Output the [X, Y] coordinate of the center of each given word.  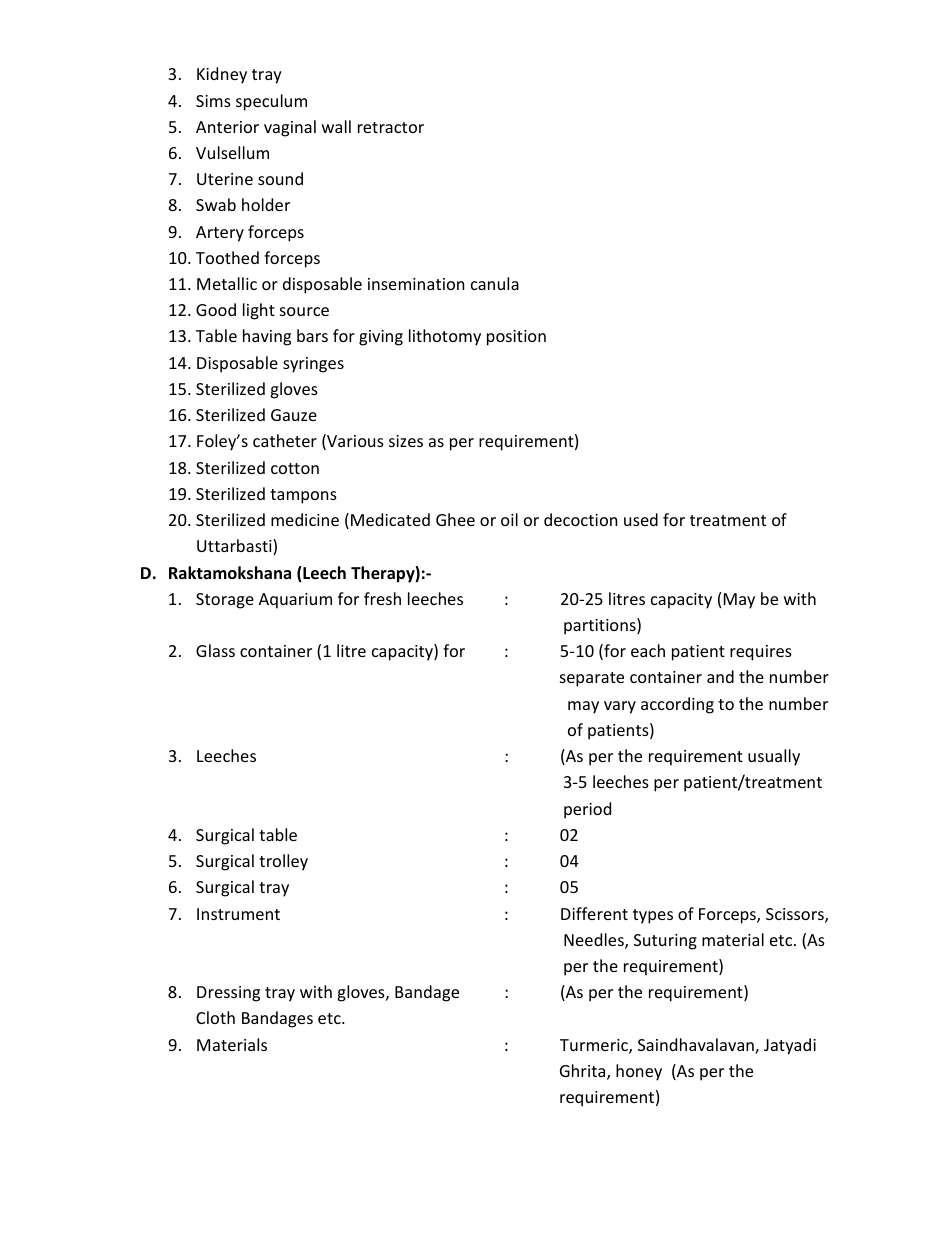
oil [509, 519]
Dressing [228, 994]
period [587, 810]
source [304, 311]
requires [761, 653]
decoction [580, 519]
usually [774, 757]
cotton [295, 468]
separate [592, 679]
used [641, 519]
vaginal [290, 128]
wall [336, 126]
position [516, 338]
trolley [283, 862]
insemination [416, 284]
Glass [215, 650]
